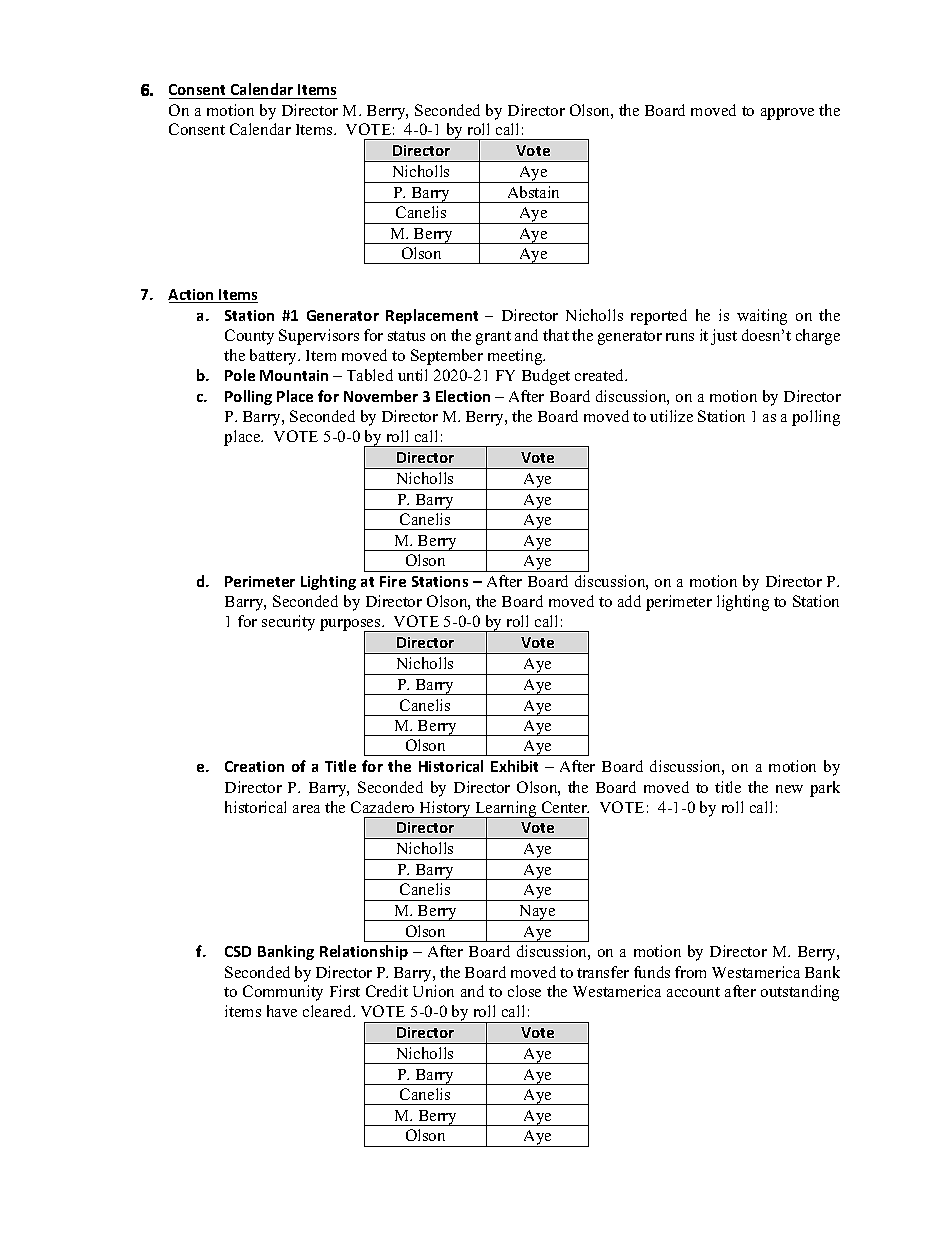 This screenshot has height=1233, width=952. What do you see at coordinates (254, 766) in the screenshot?
I see `Creation` at bounding box center [254, 766].
